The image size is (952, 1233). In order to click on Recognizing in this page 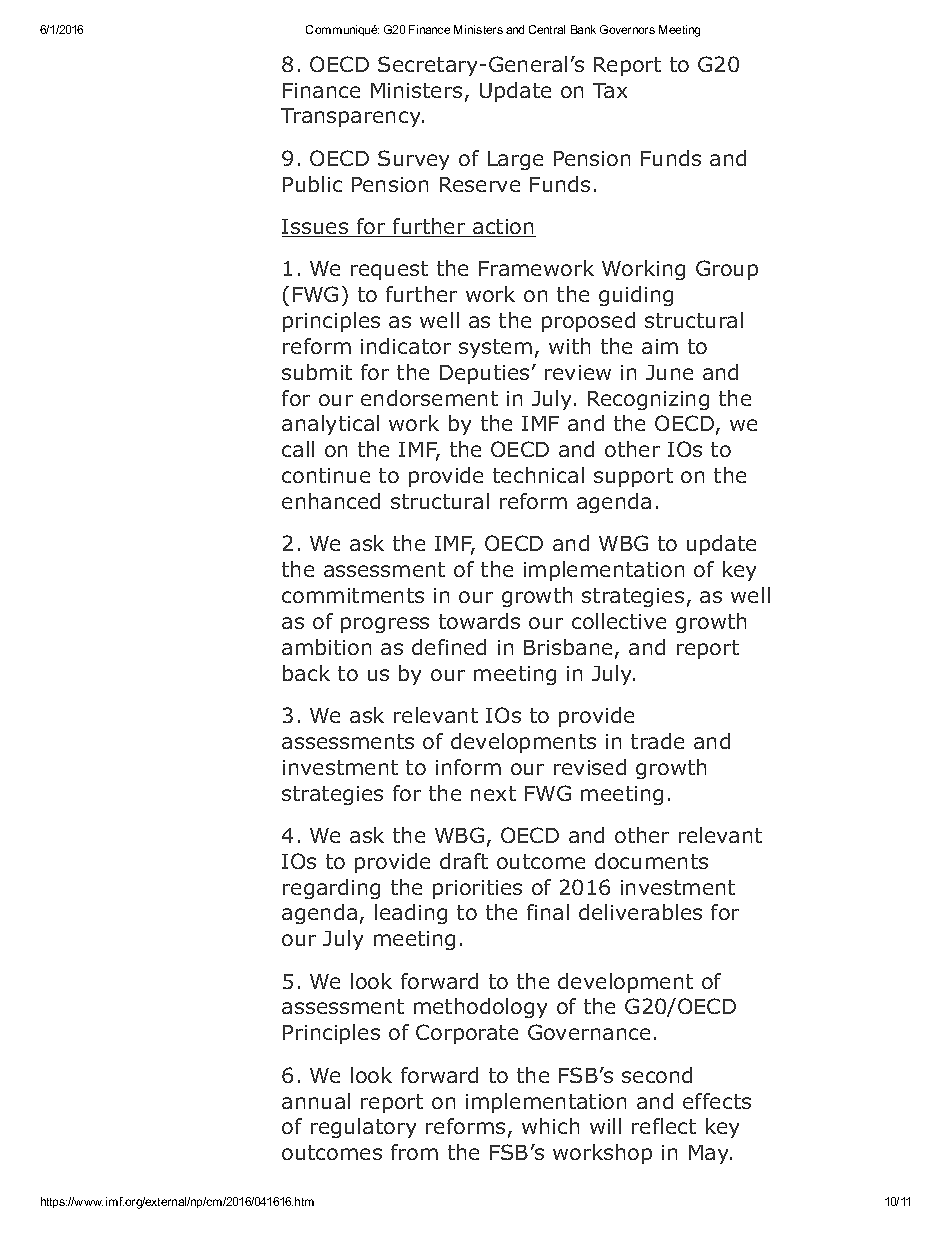, I will do `click(648, 400)`.
